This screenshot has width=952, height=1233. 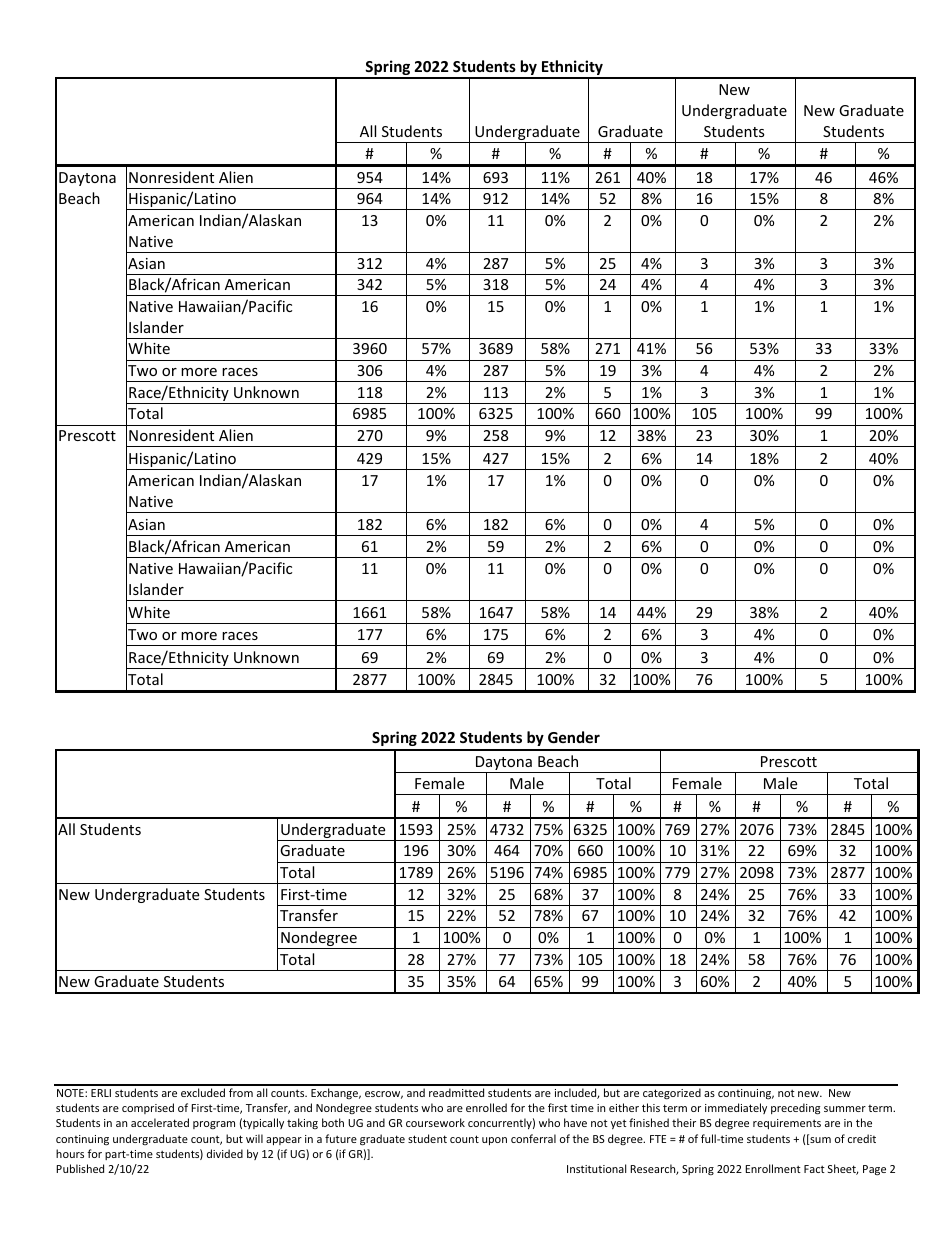 What do you see at coordinates (845, 1109) in the screenshot?
I see `summer` at bounding box center [845, 1109].
